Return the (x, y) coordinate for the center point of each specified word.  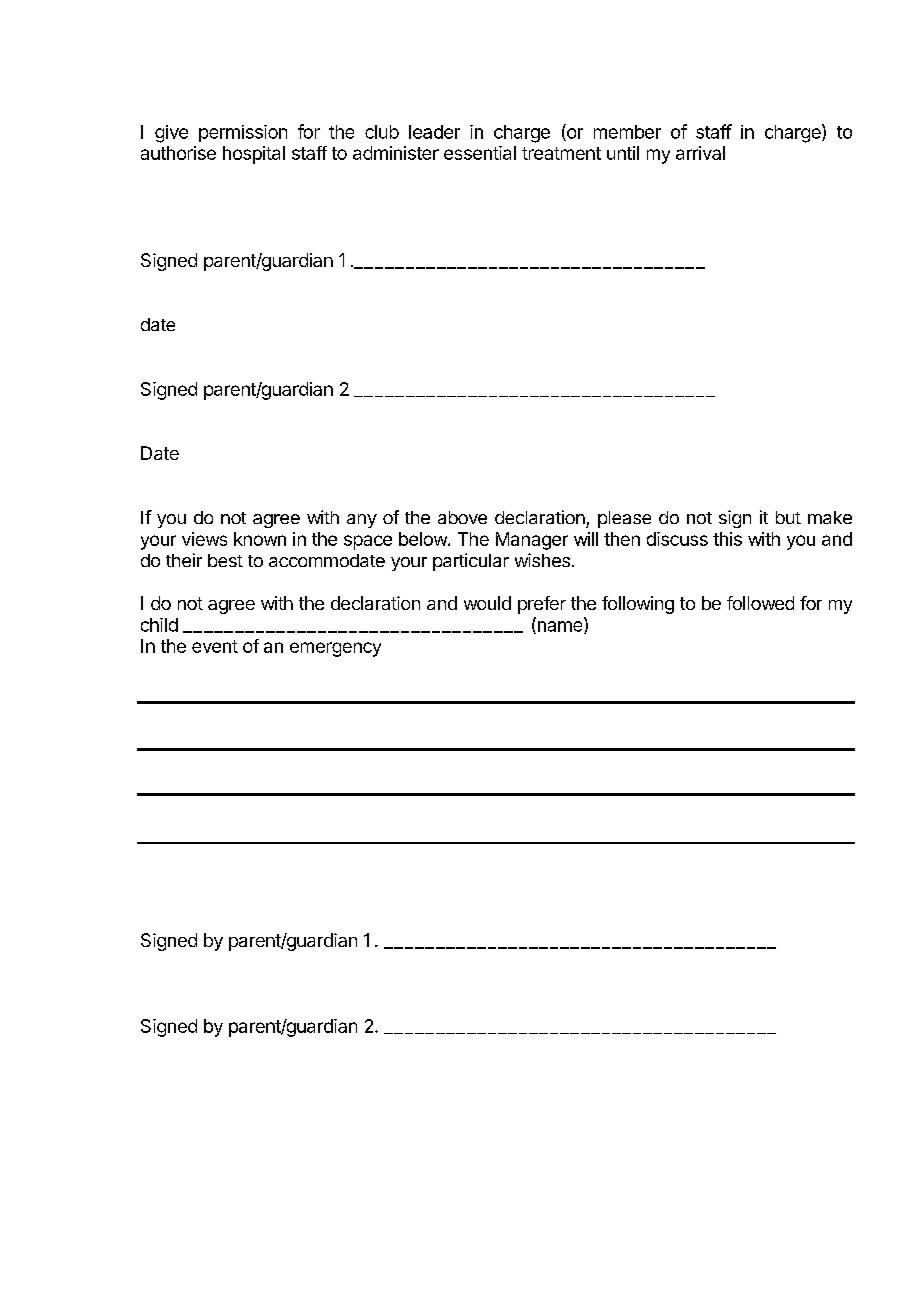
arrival (700, 153)
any (362, 521)
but (788, 517)
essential (480, 153)
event (215, 646)
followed (760, 603)
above (462, 517)
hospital (254, 155)
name (560, 627)
